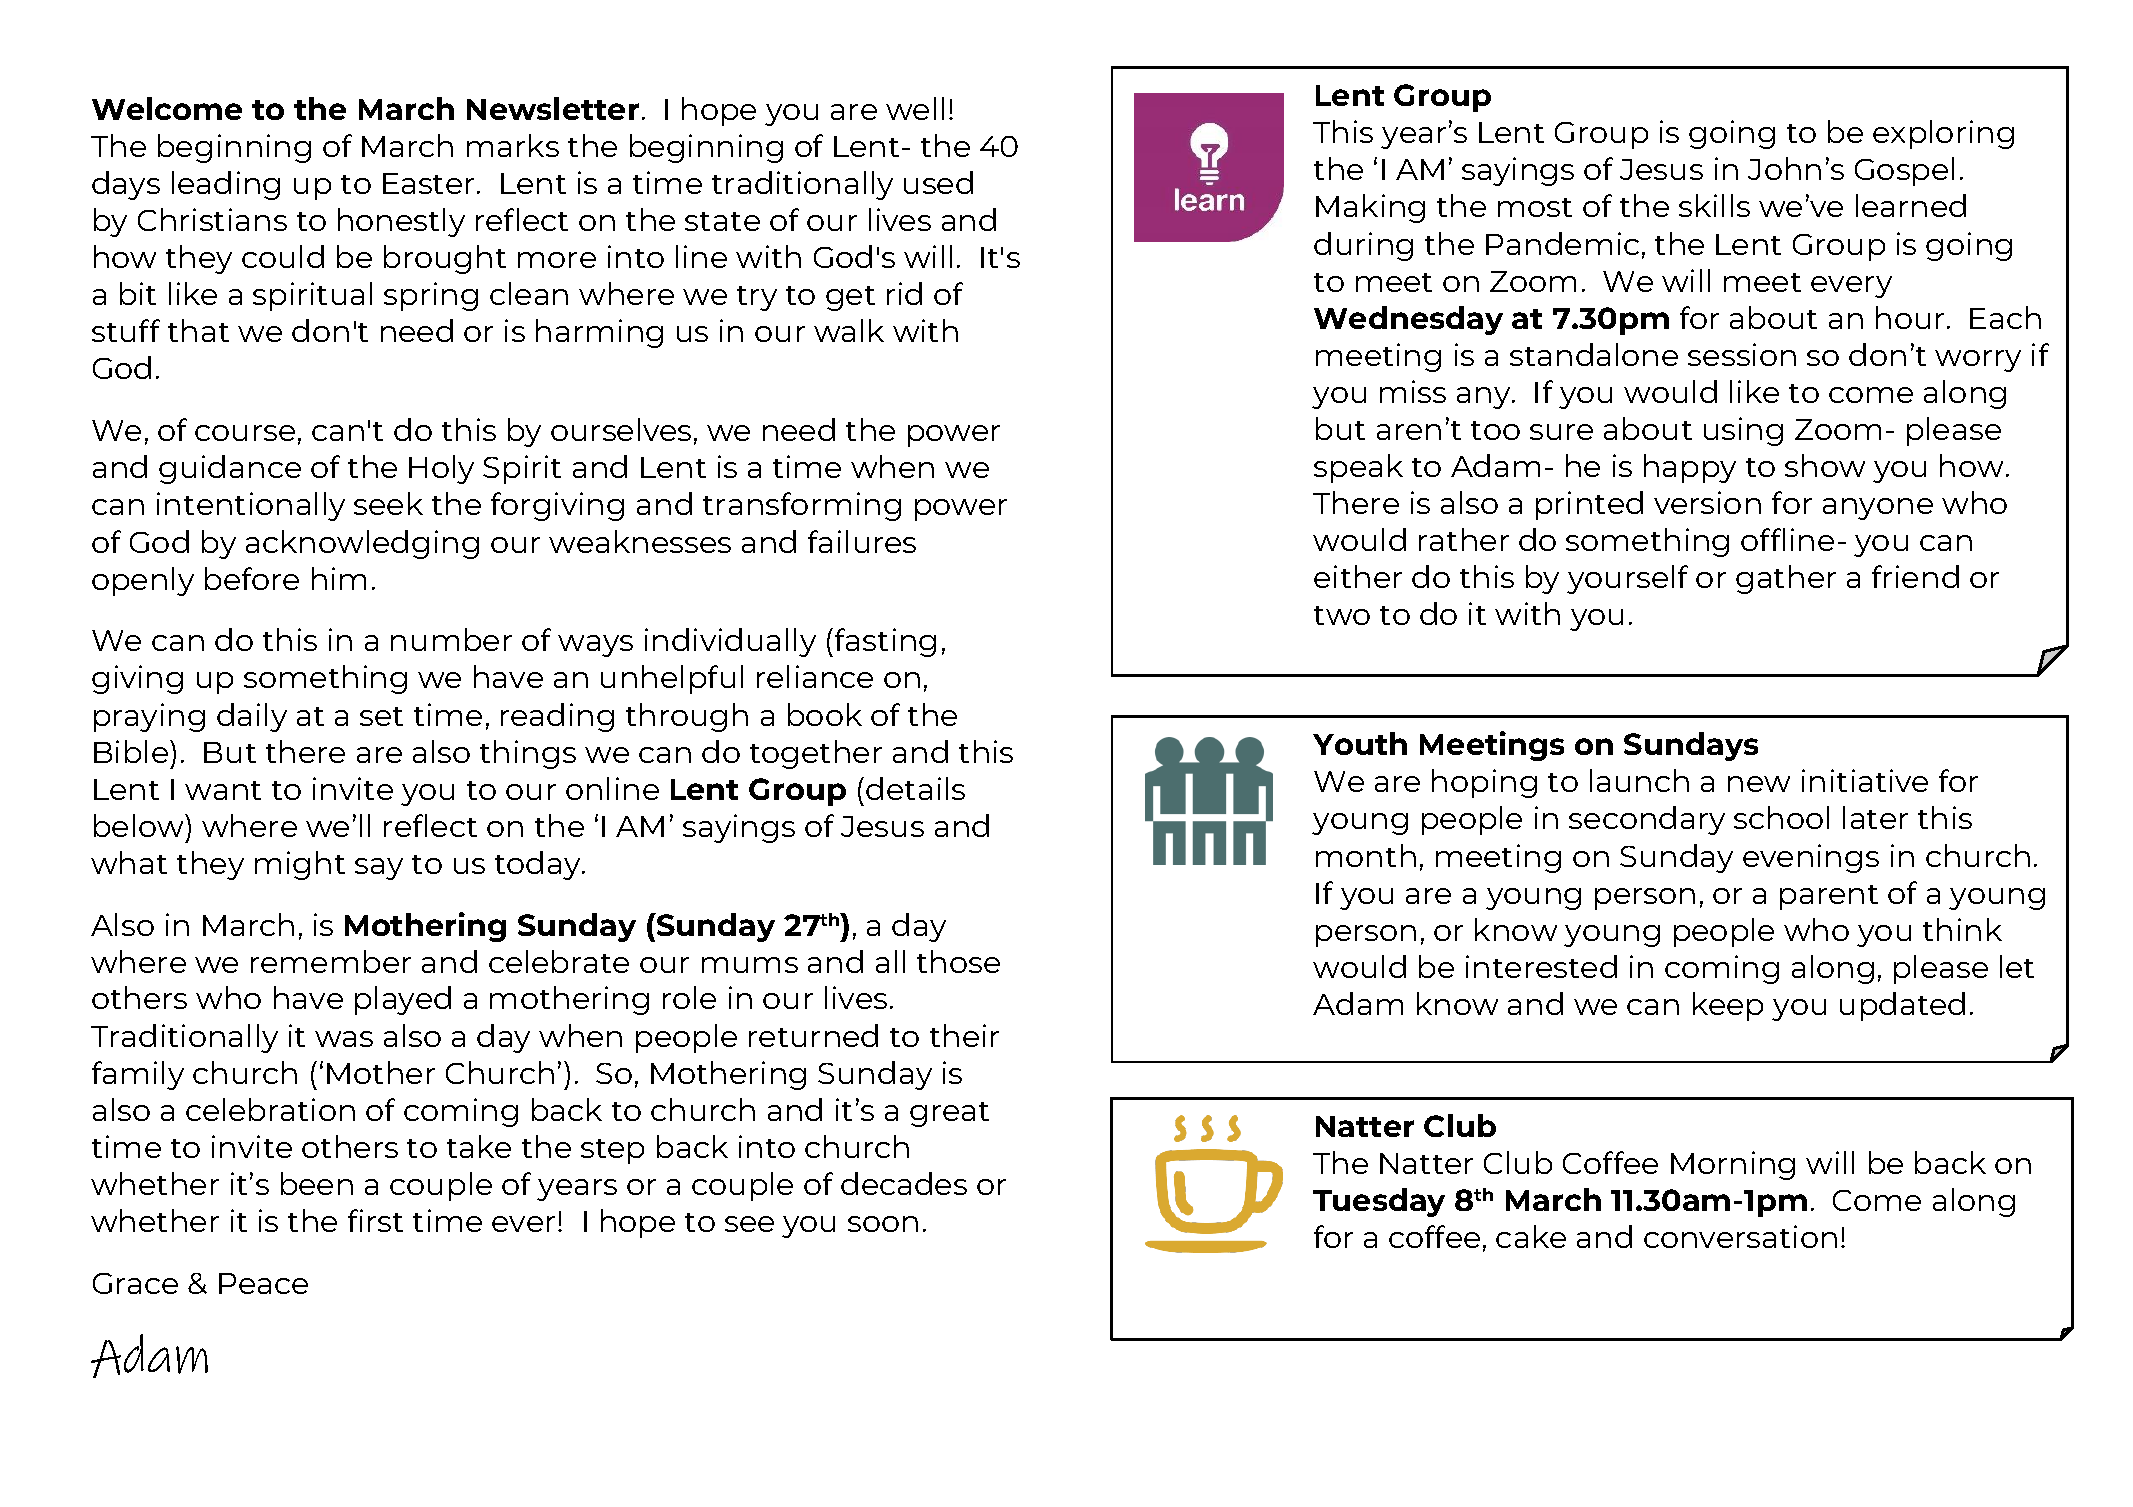 This page has height=1507, width=2133. I want to click on initiative, so click(1865, 780).
